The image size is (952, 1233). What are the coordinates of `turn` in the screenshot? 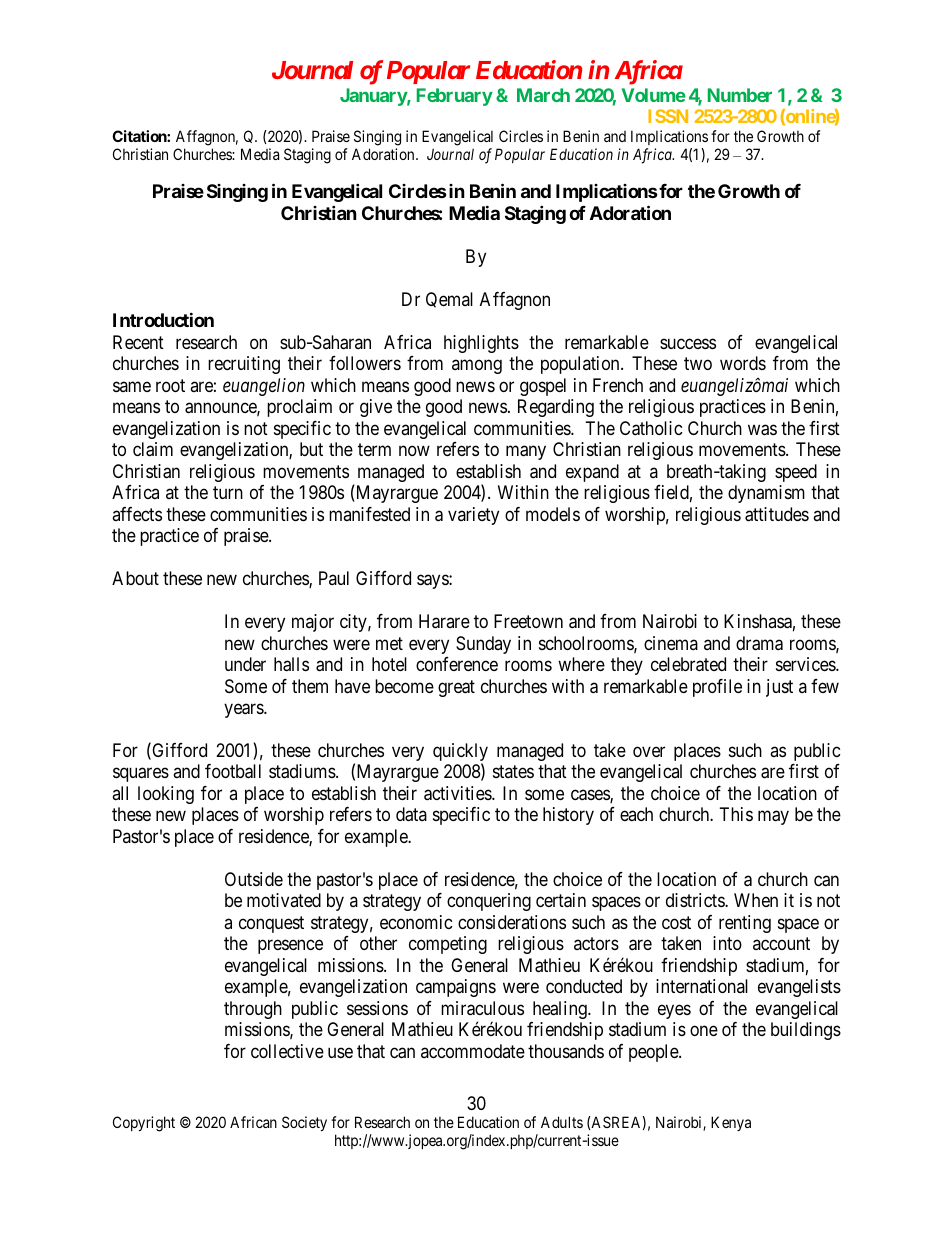 It's located at (228, 492).
